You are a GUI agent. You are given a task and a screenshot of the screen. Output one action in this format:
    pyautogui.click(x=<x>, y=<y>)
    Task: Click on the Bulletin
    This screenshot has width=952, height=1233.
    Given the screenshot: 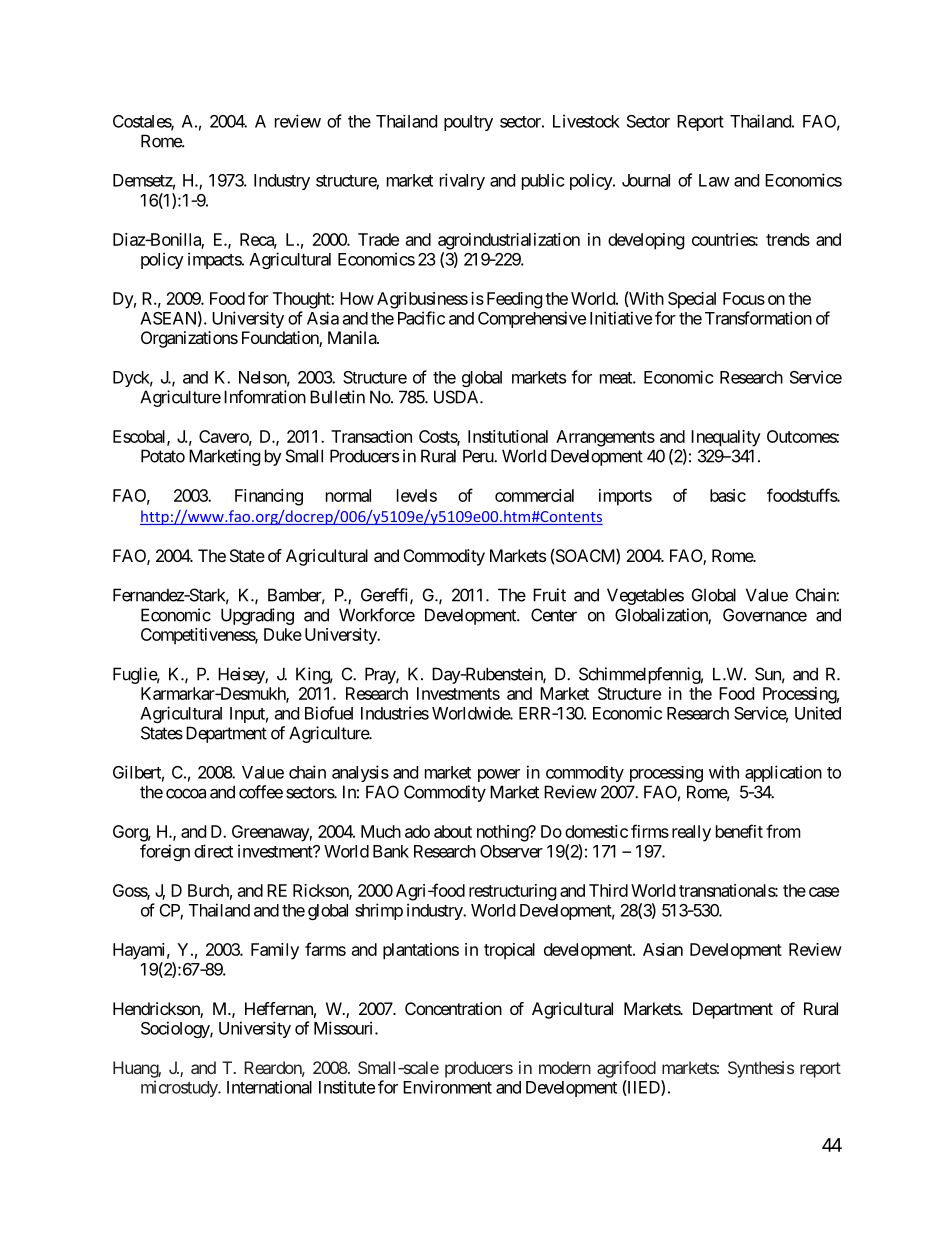 What is the action you would take?
    pyautogui.click(x=337, y=397)
